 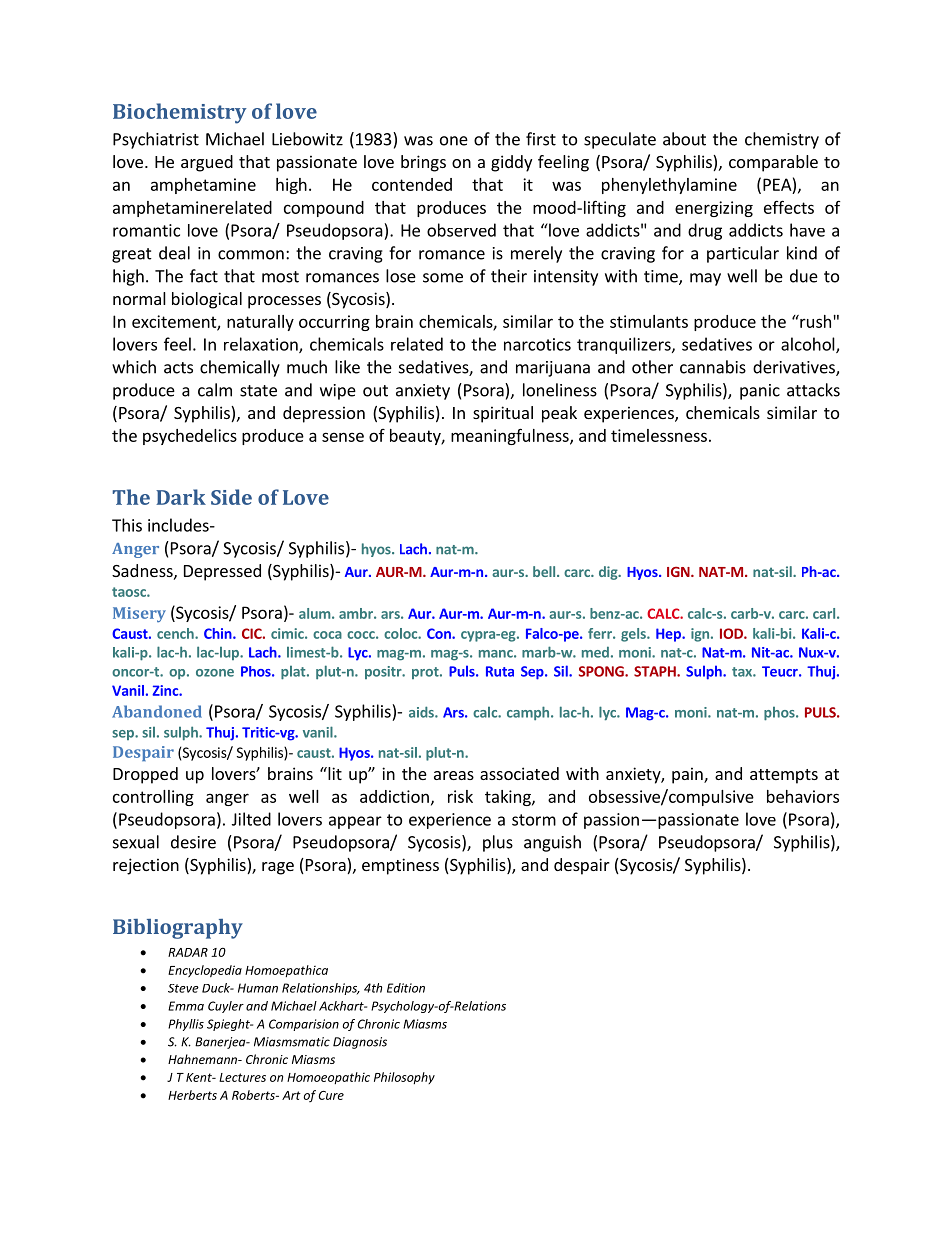 What do you see at coordinates (545, 571) in the document?
I see `bell` at bounding box center [545, 571].
